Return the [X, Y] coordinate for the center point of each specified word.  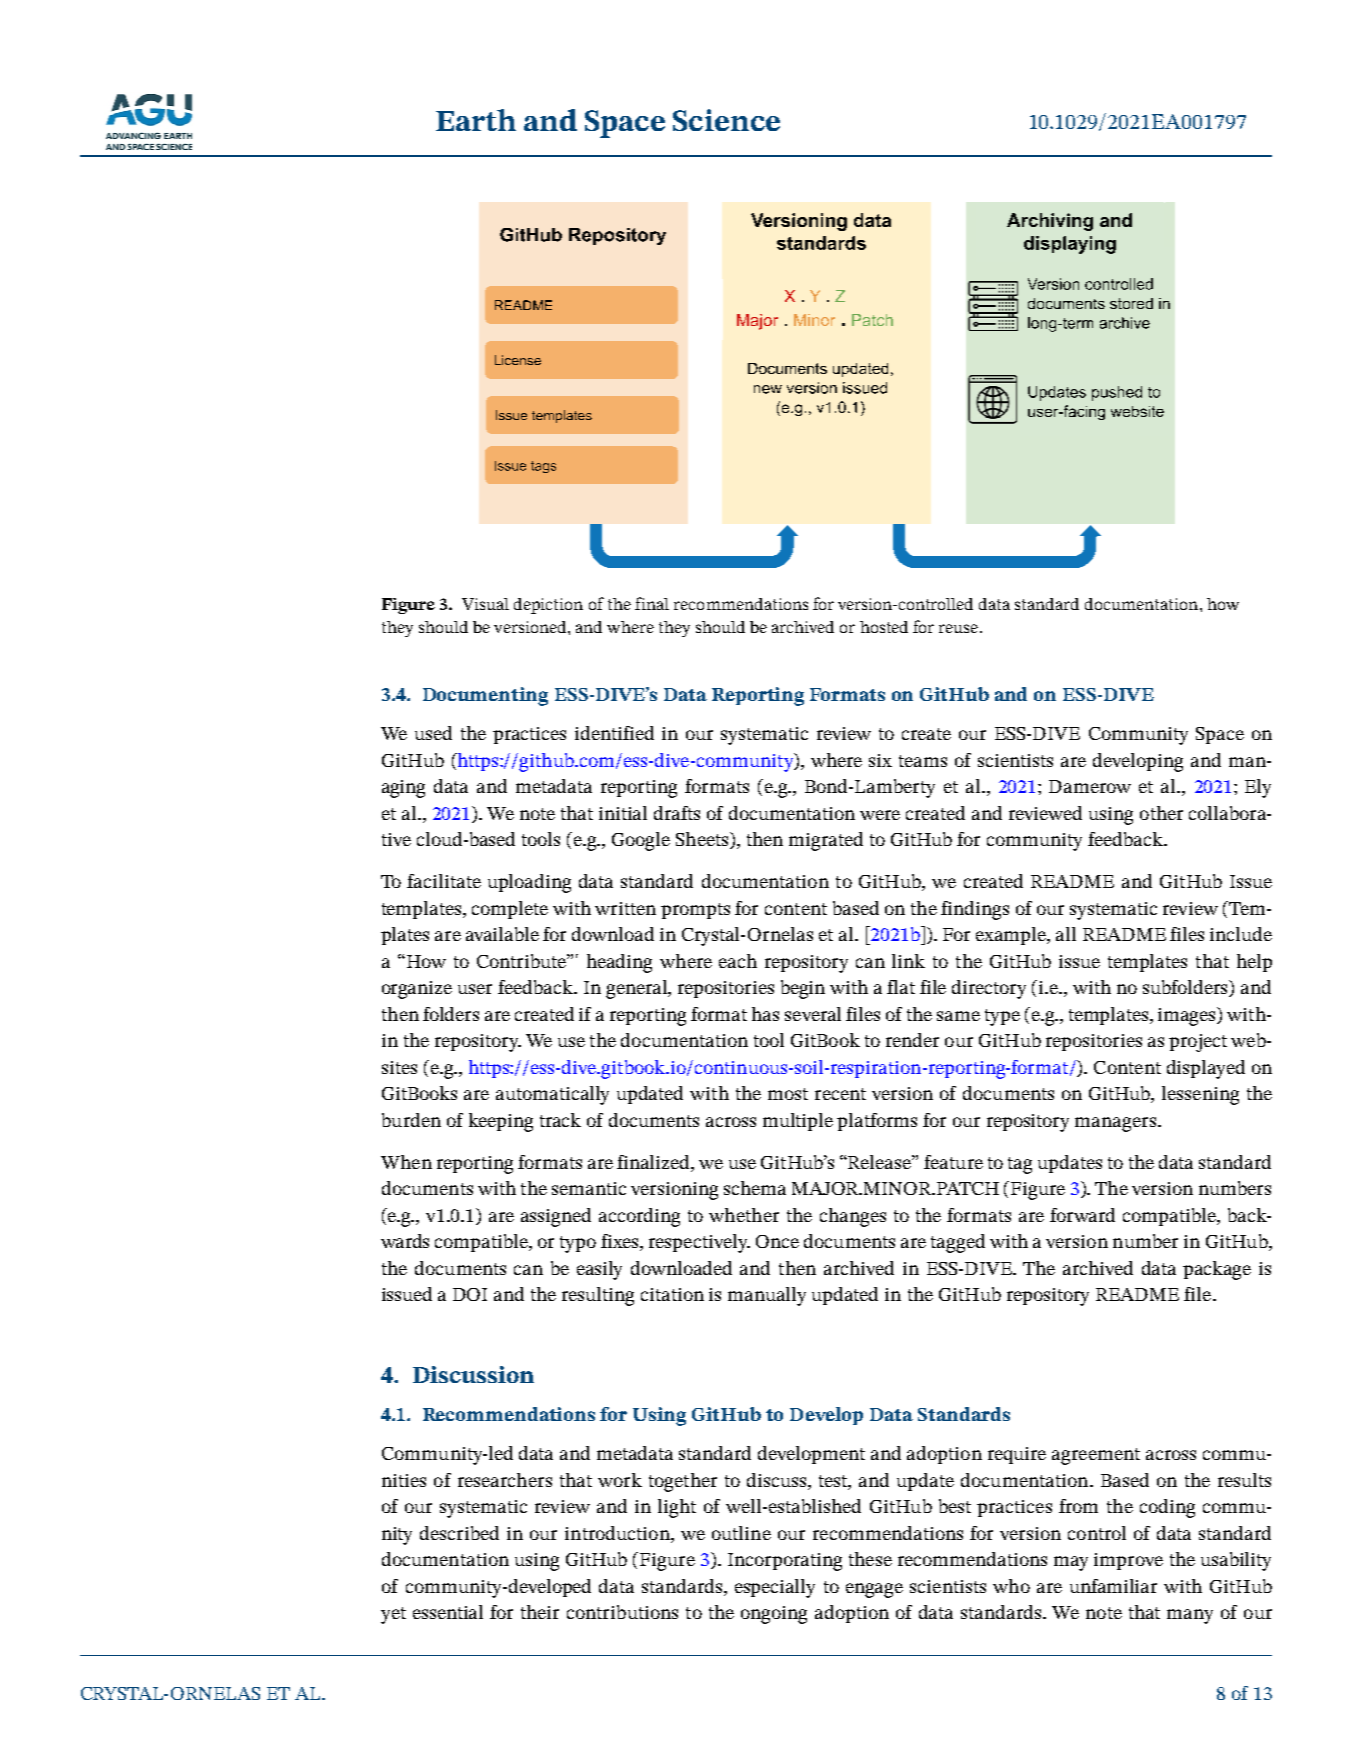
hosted [884, 627]
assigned [556, 1217]
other [1161, 813]
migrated [826, 841]
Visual [485, 604]
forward [1082, 1215]
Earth [476, 120]
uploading [529, 883]
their [540, 1612]
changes [853, 1217]
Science [726, 120]
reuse [960, 628]
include [1241, 934]
